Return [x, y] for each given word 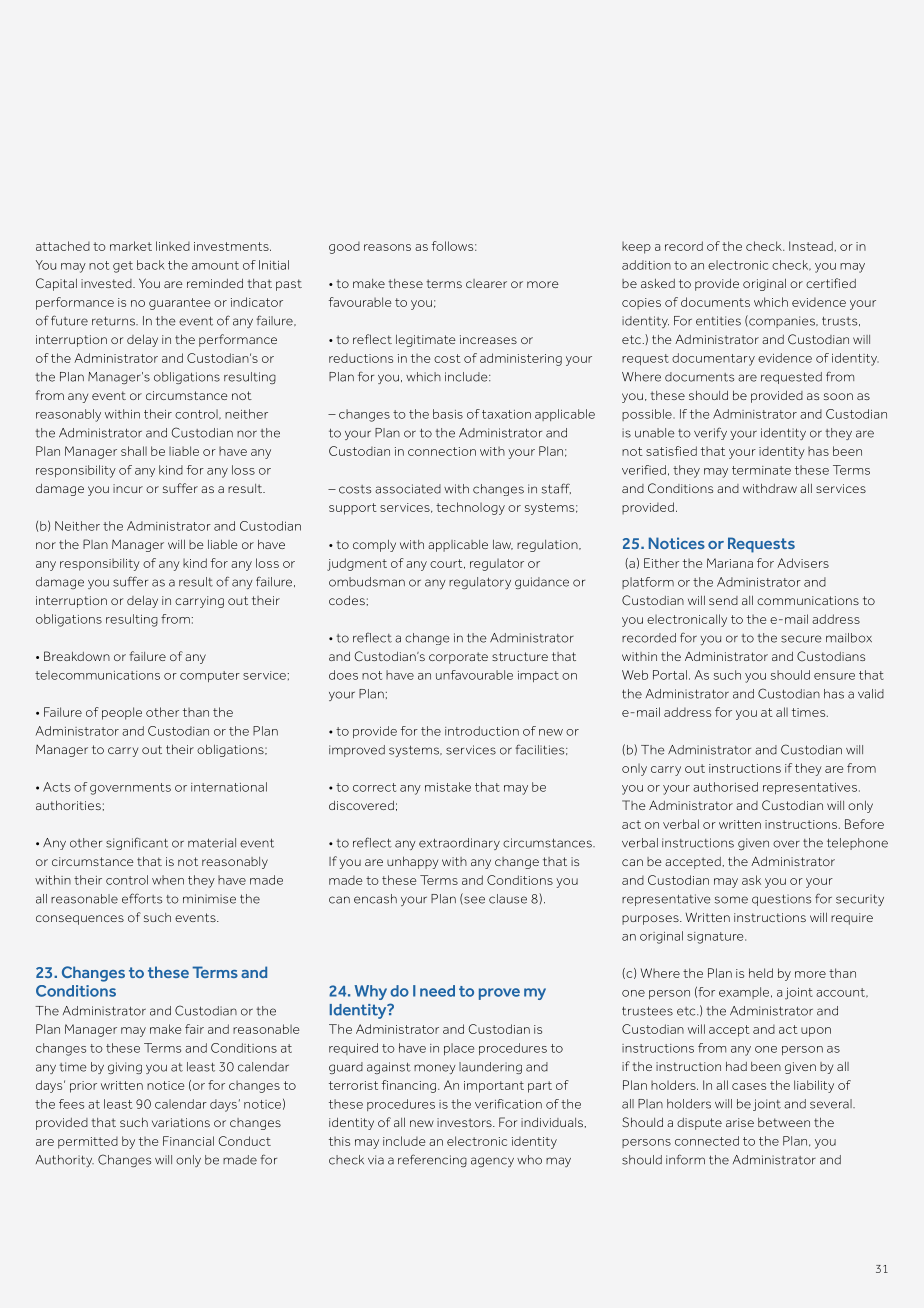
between [784, 1122]
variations [181, 1122]
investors [465, 1122]
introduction [482, 731]
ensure [834, 676]
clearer [486, 283]
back [151, 265]
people [122, 713]
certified [831, 283]
